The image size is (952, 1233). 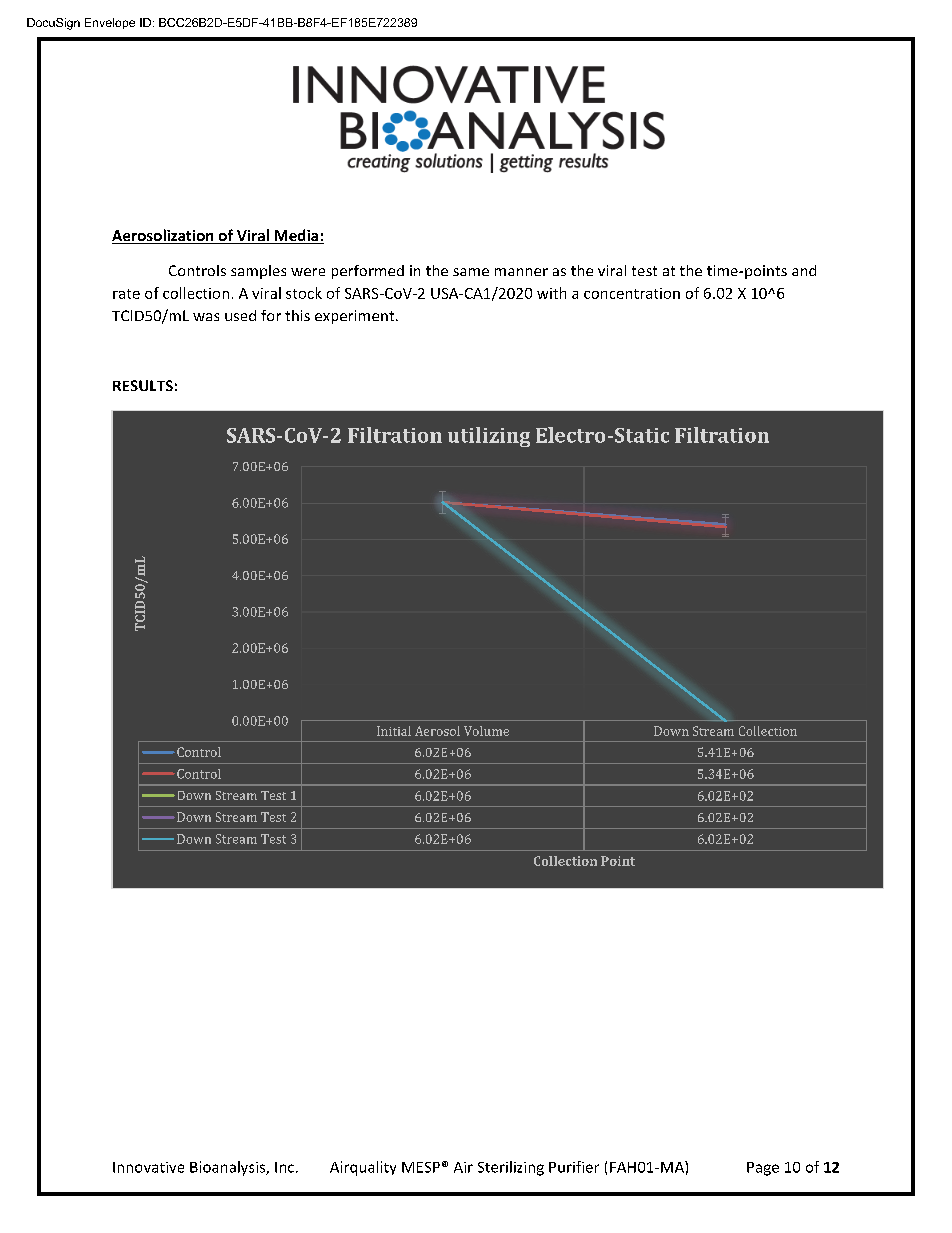 I want to click on samples, so click(x=258, y=272).
